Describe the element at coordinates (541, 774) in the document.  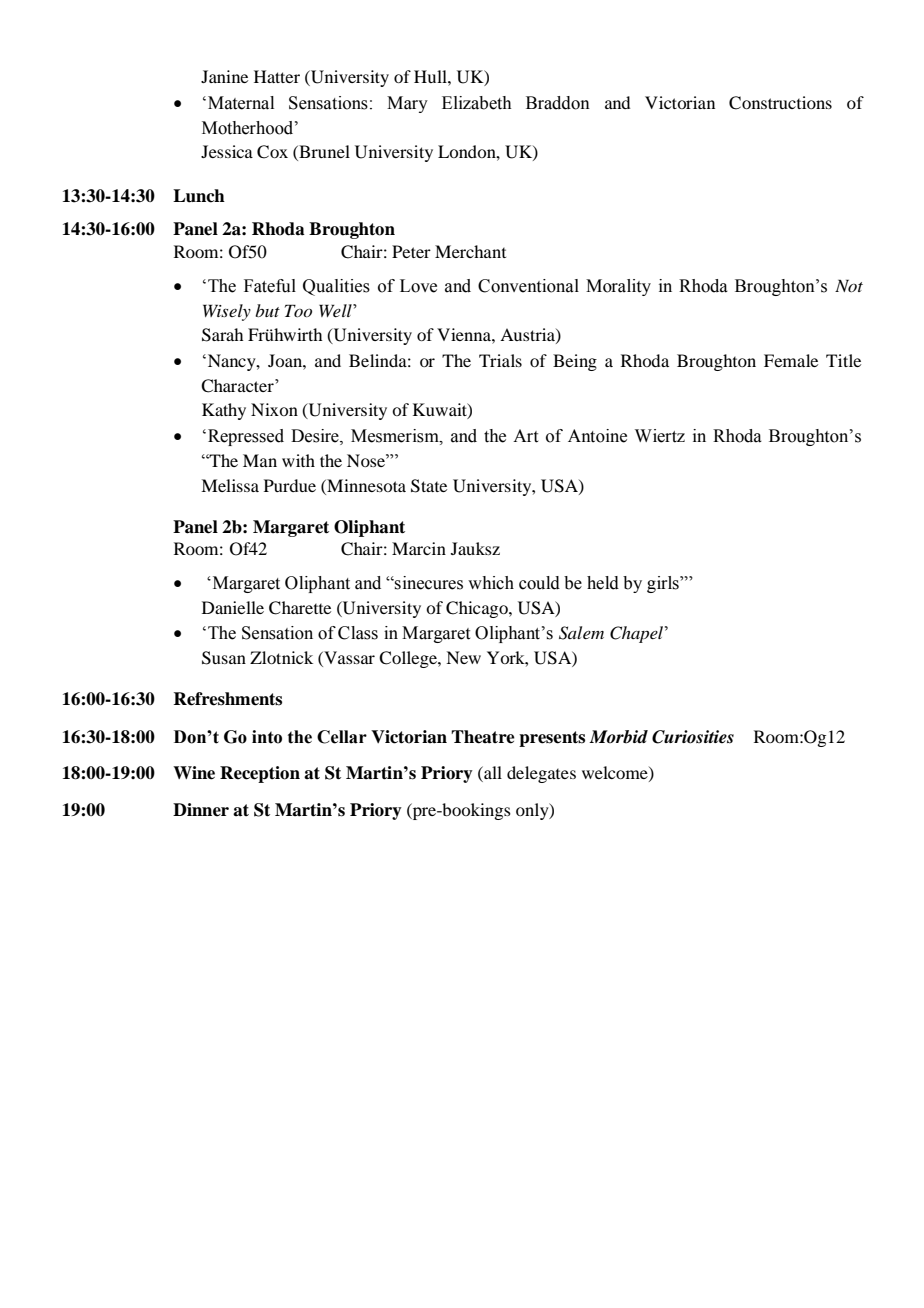
I see `delegates` at that location.
